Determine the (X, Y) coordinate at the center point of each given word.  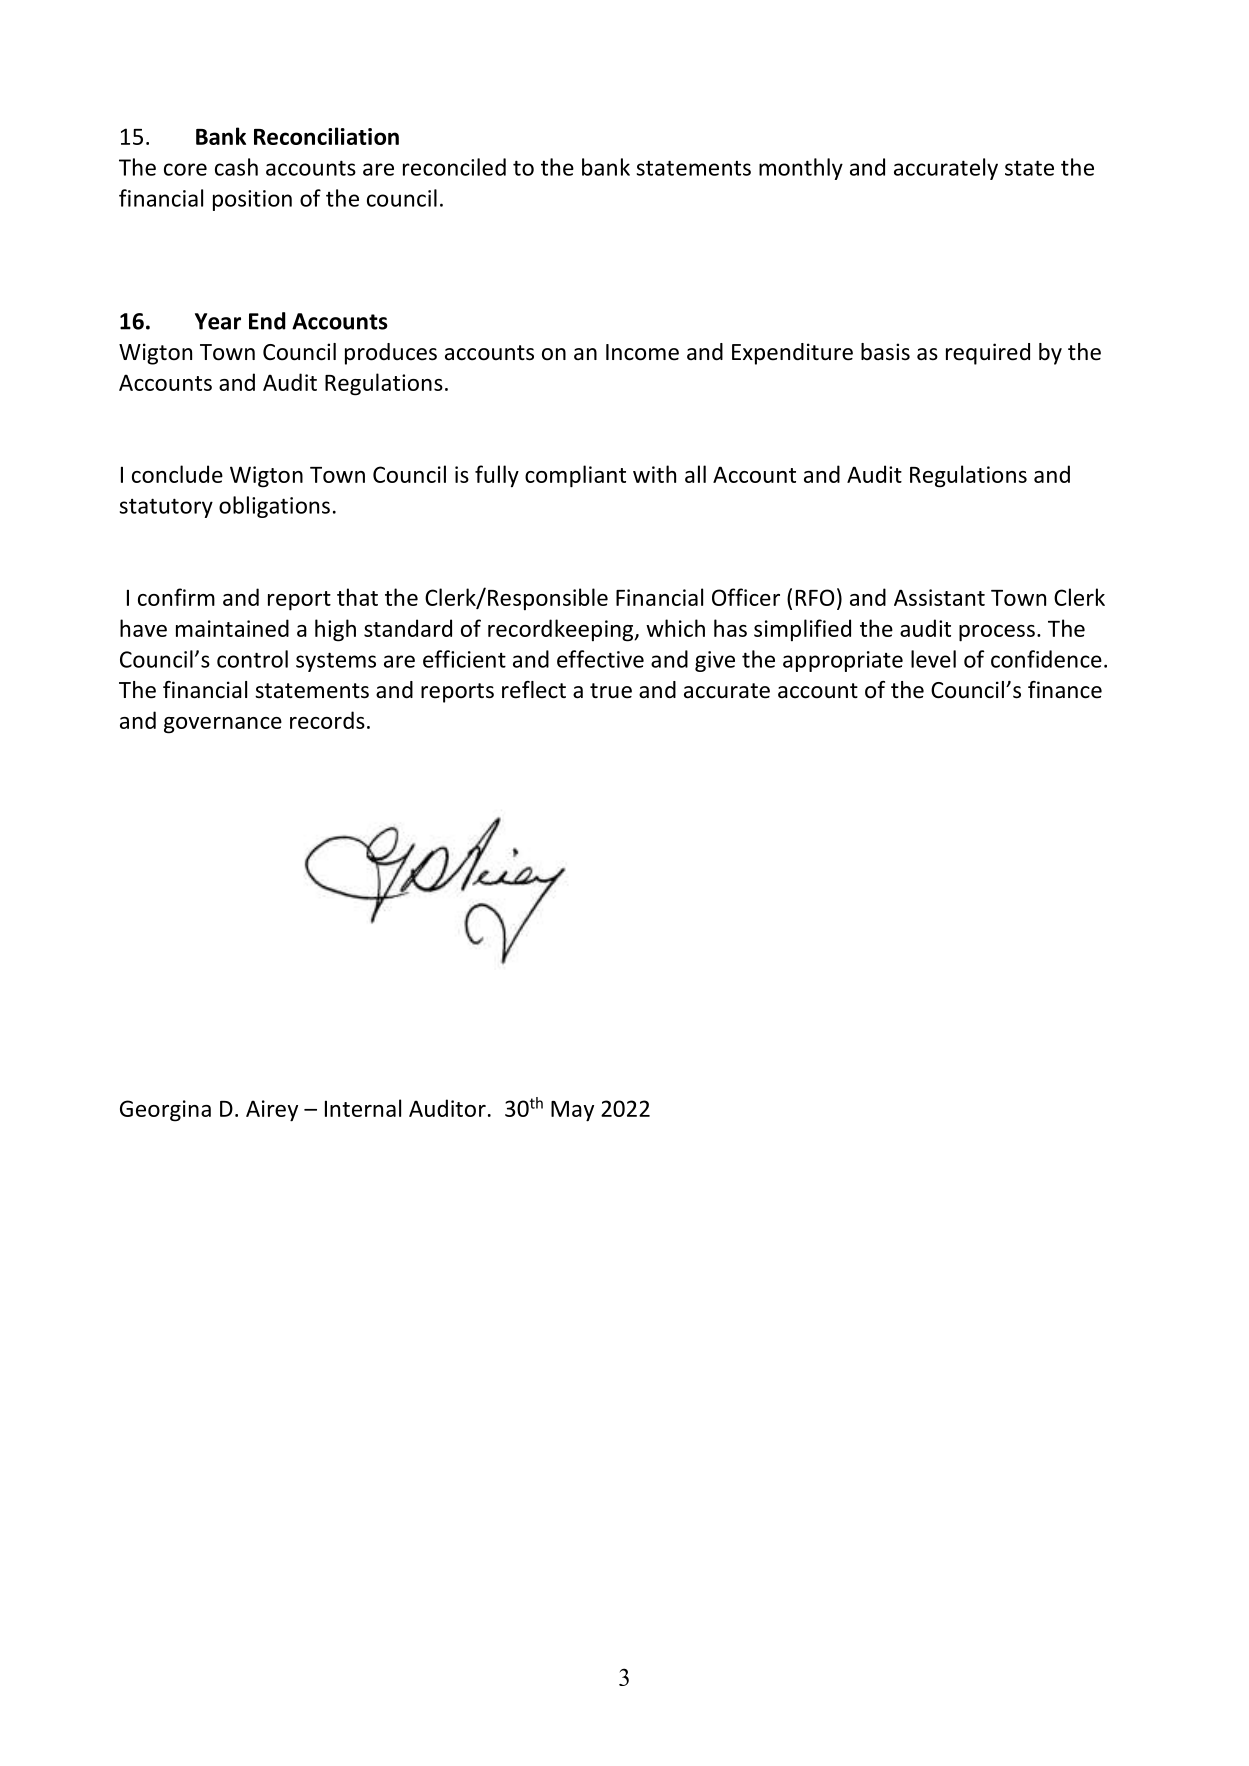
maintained (232, 628)
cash (236, 167)
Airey (272, 1111)
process (997, 633)
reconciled (454, 167)
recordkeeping (562, 630)
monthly (801, 169)
